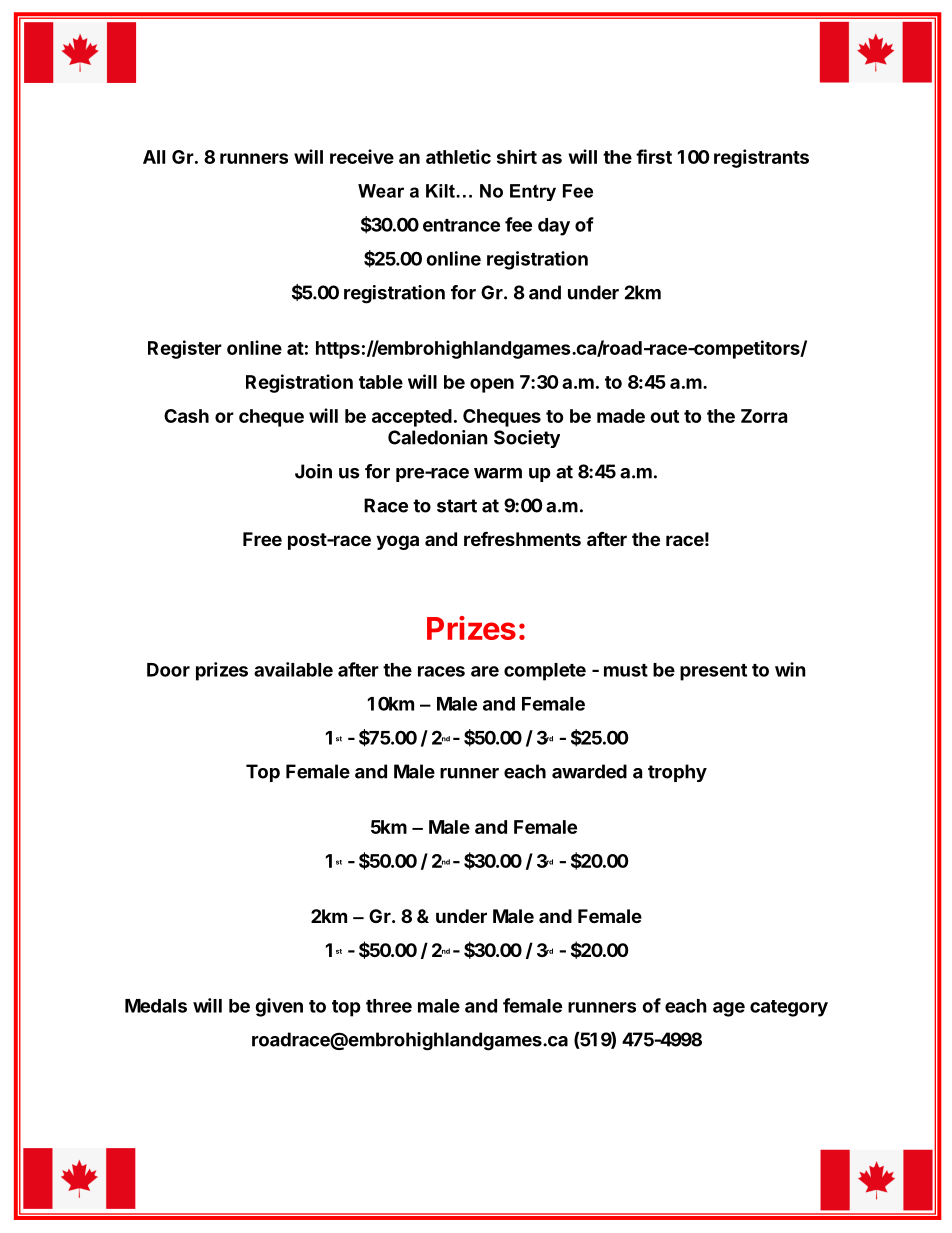 Image resolution: width=952 pixels, height=1233 pixels. I want to click on Cash, so click(186, 416).
